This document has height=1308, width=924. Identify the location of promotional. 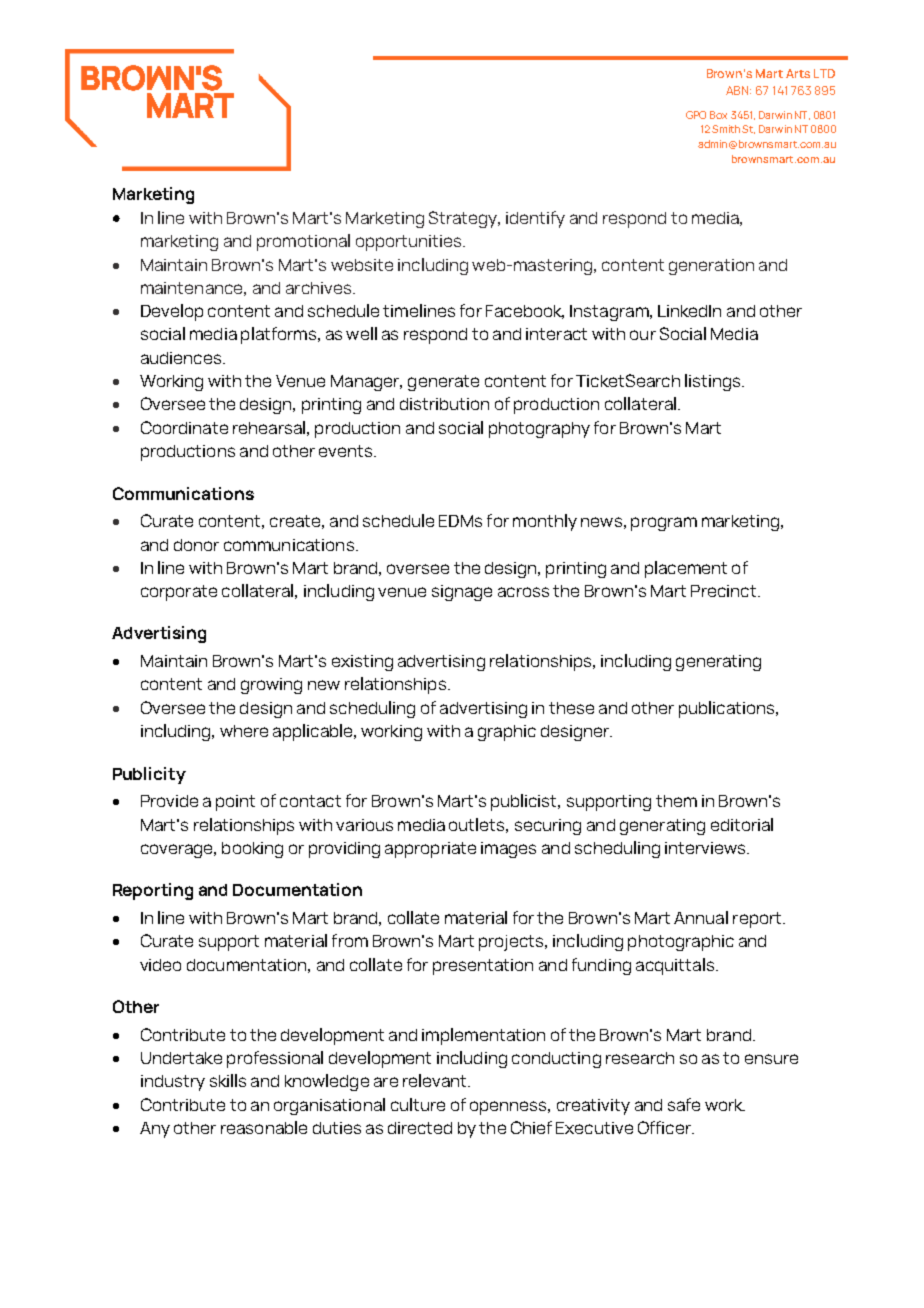
(303, 242).
